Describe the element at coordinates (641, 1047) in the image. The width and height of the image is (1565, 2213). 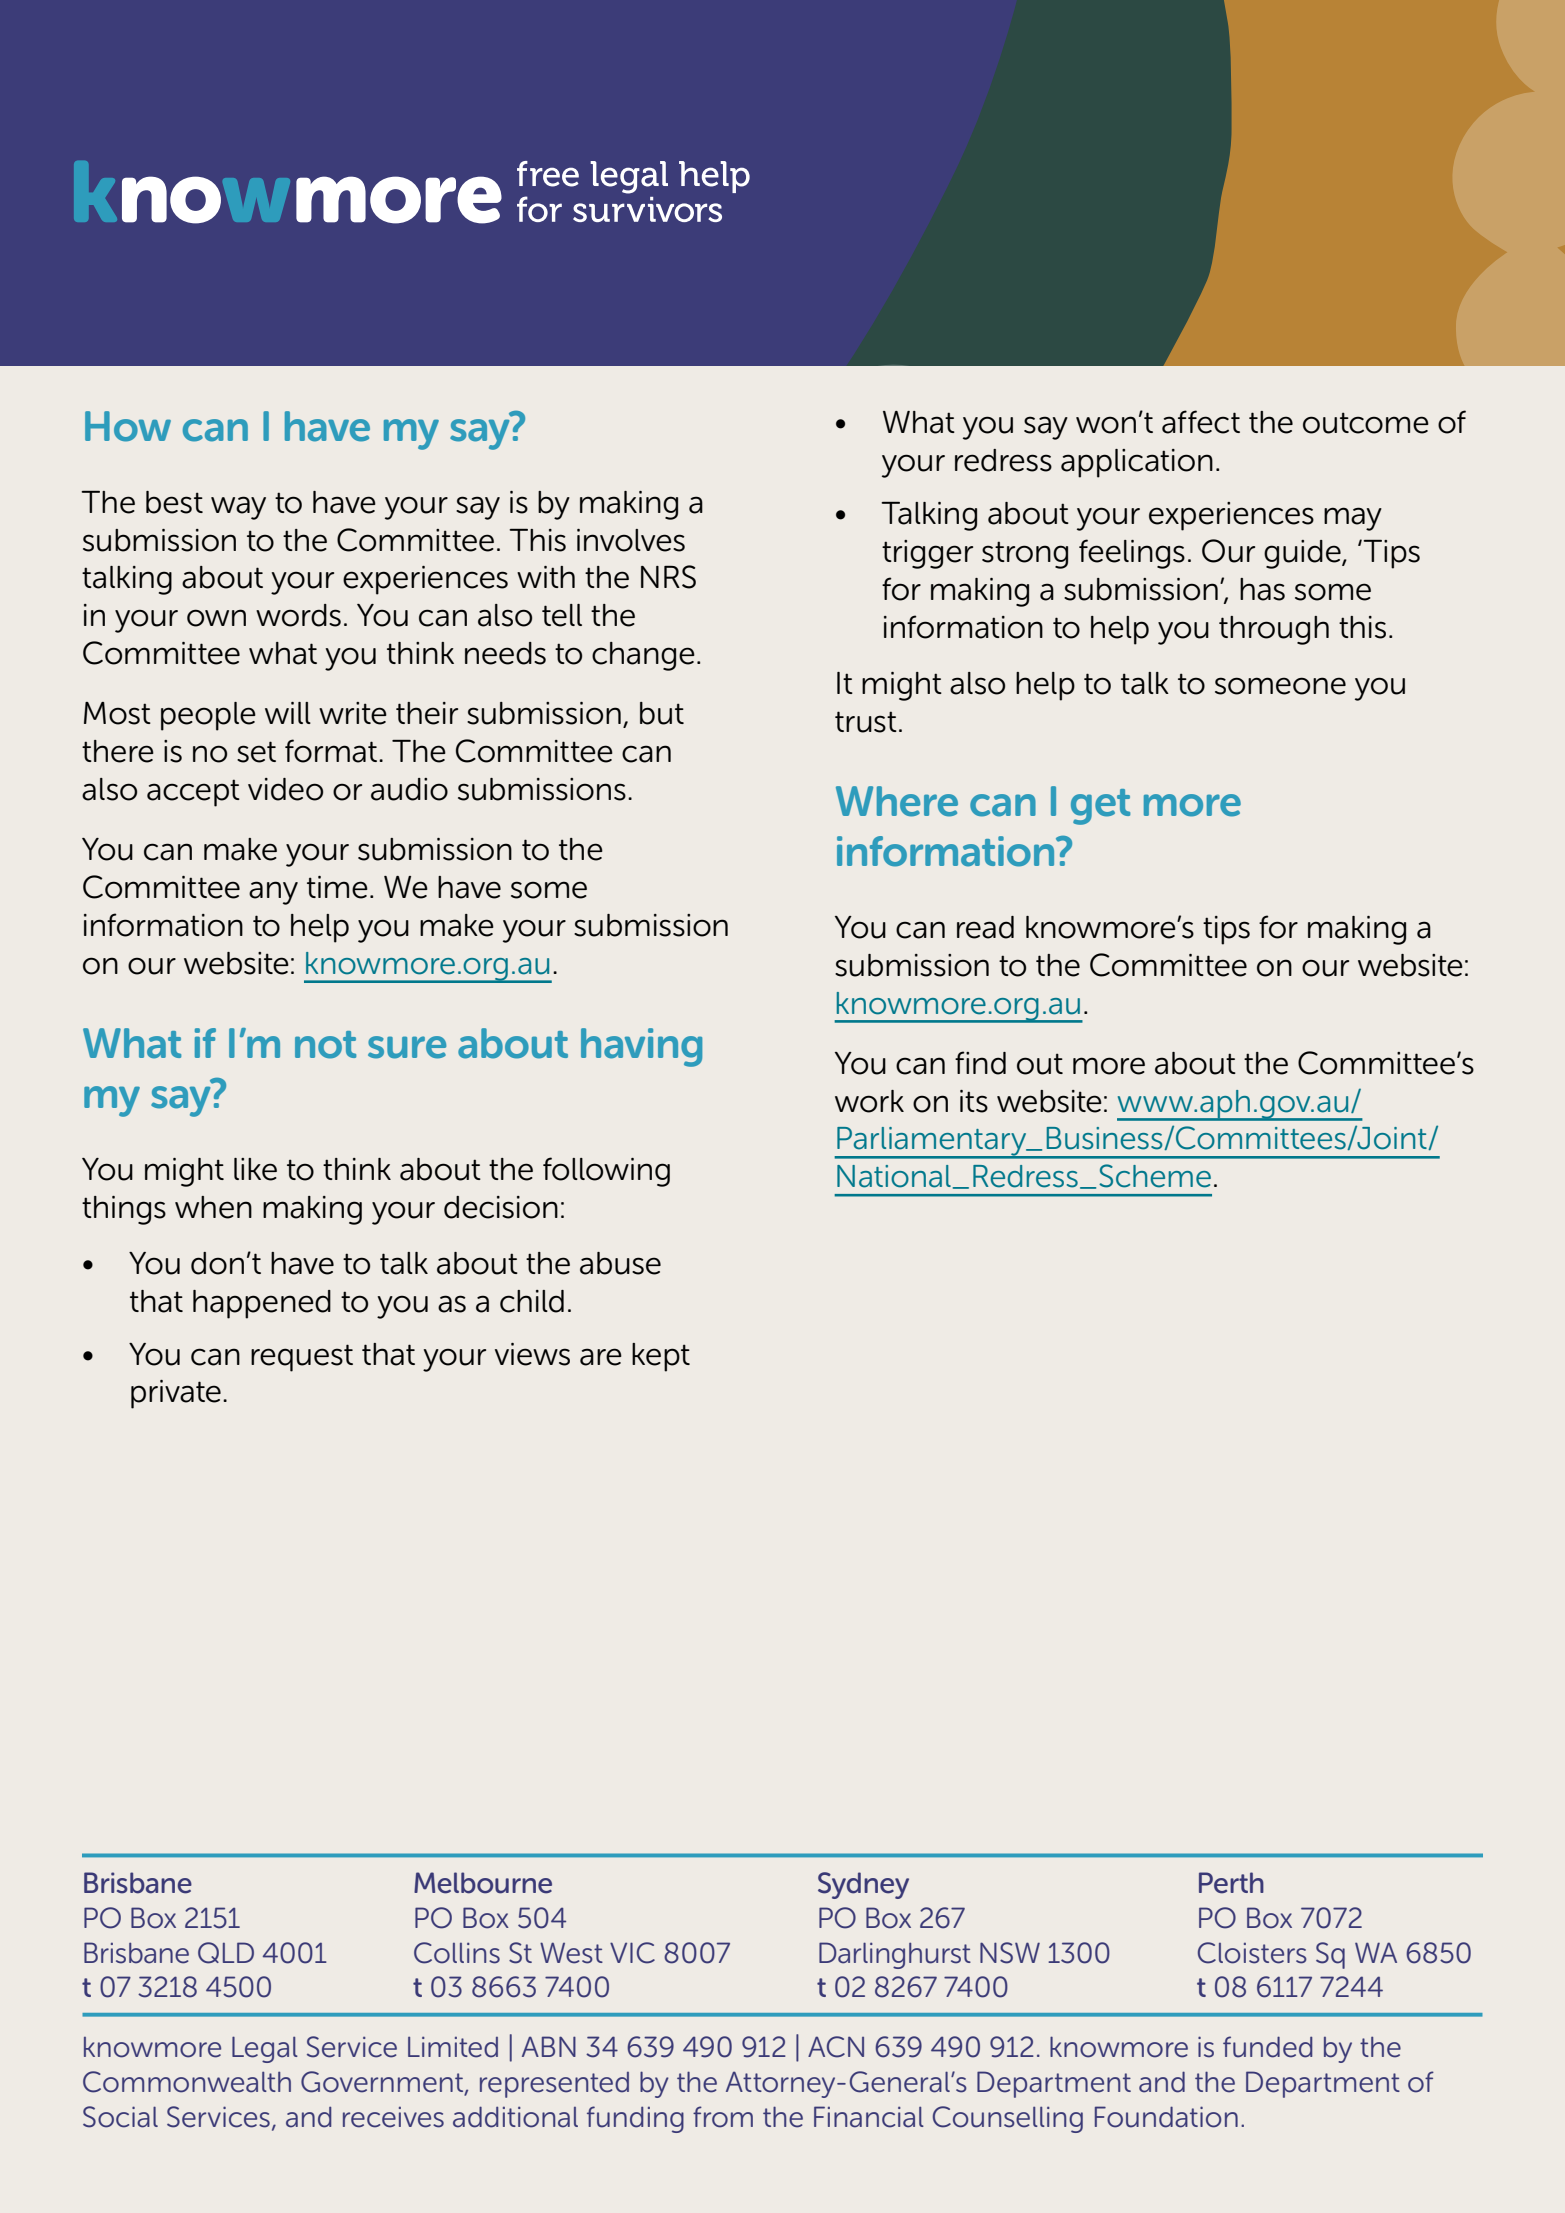
I see `having` at that location.
